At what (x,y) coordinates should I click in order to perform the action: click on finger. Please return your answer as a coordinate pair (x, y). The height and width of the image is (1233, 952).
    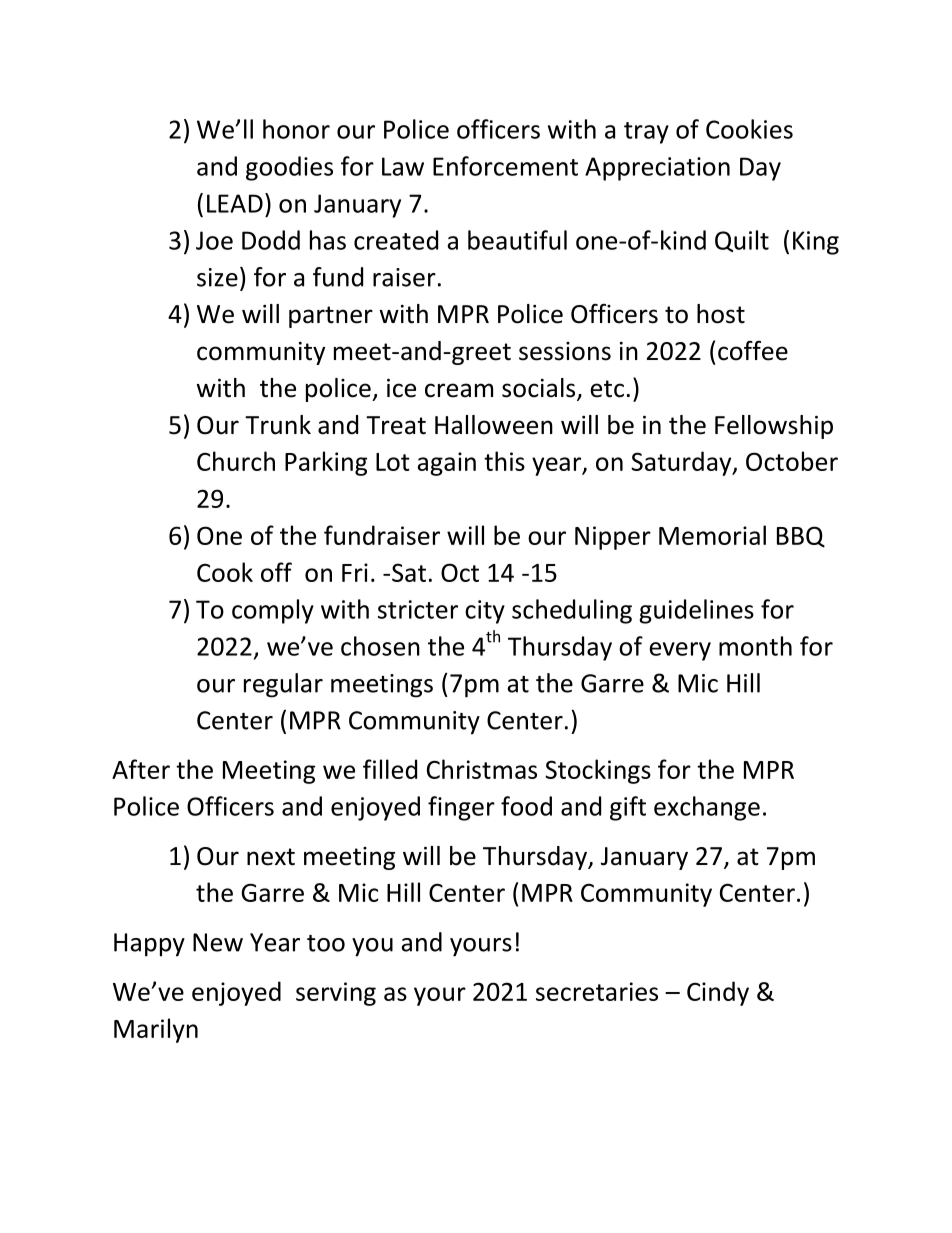
    Looking at the image, I should click on (461, 808).
